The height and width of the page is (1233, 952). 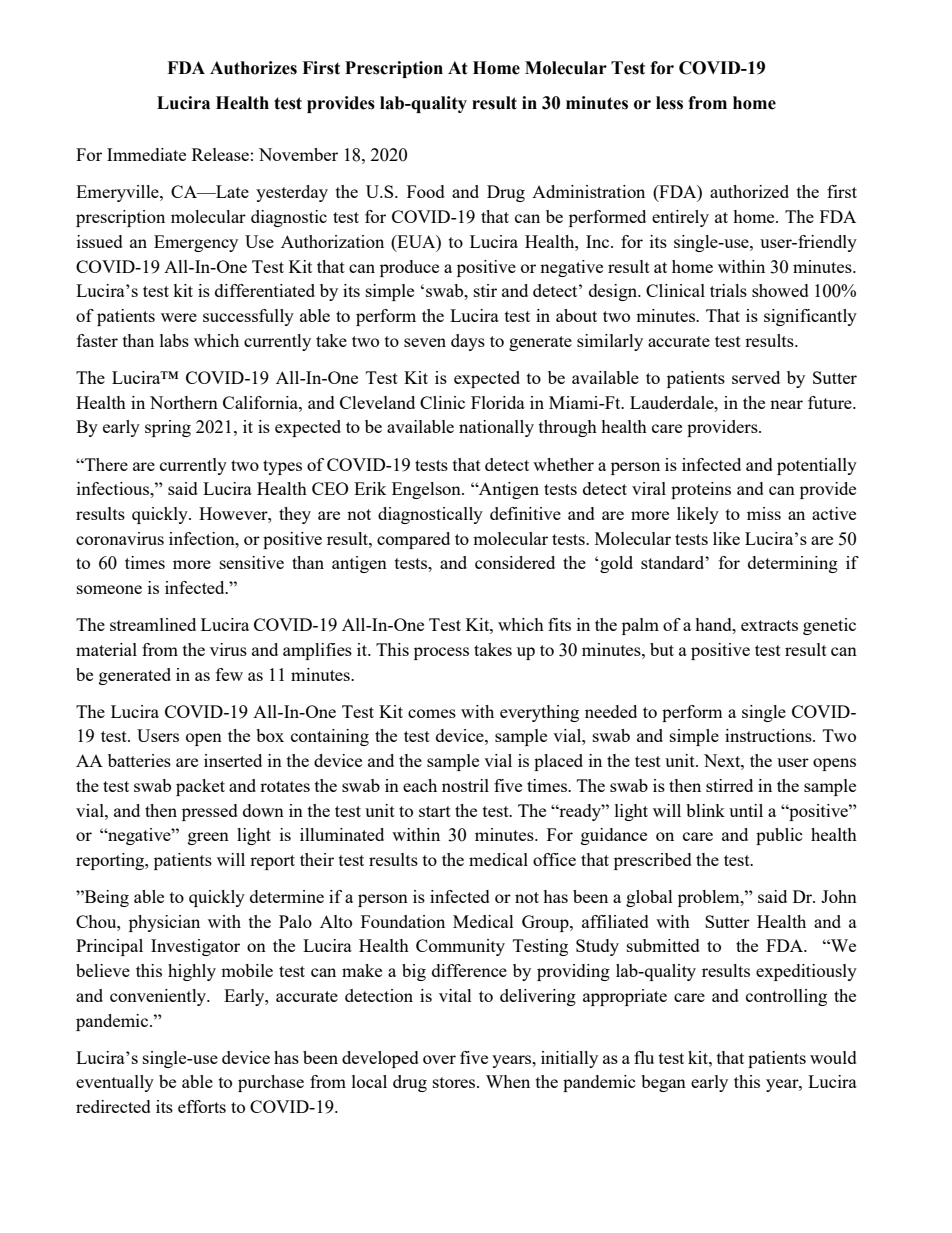 I want to click on Food, so click(x=426, y=191).
